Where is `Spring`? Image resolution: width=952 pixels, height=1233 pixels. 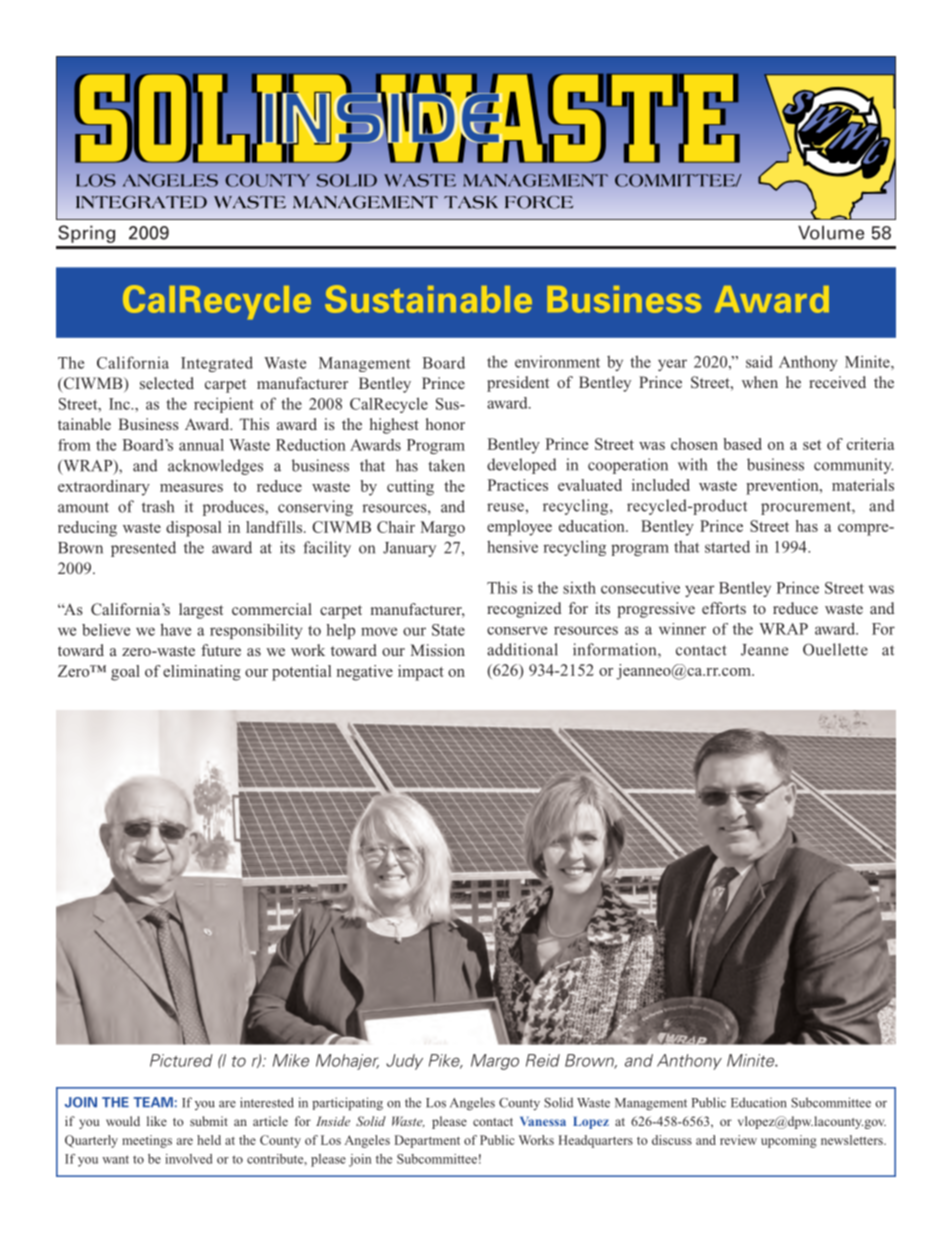
Spring is located at coordinates (86, 234).
